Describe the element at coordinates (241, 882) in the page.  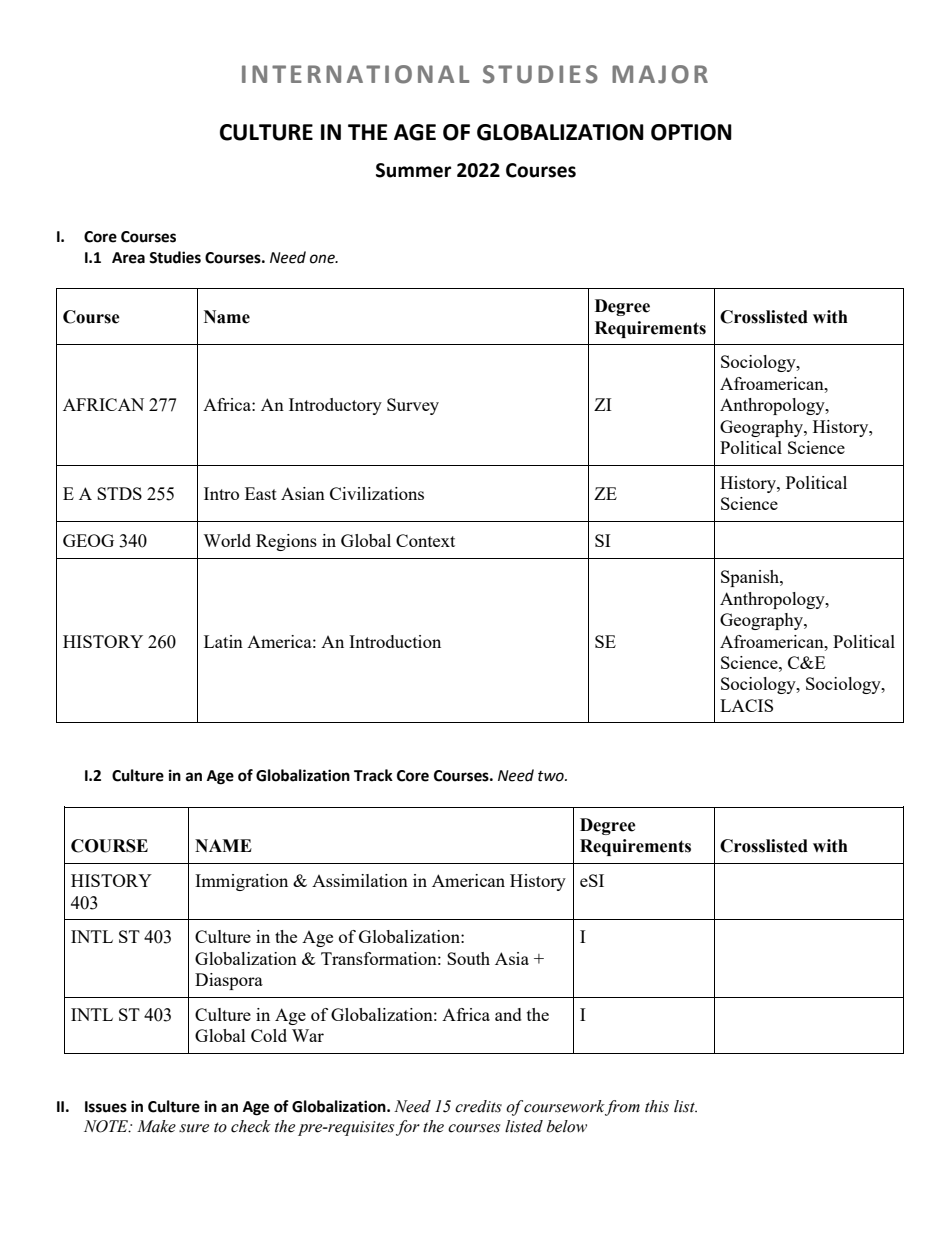
I see `Immigration` at that location.
